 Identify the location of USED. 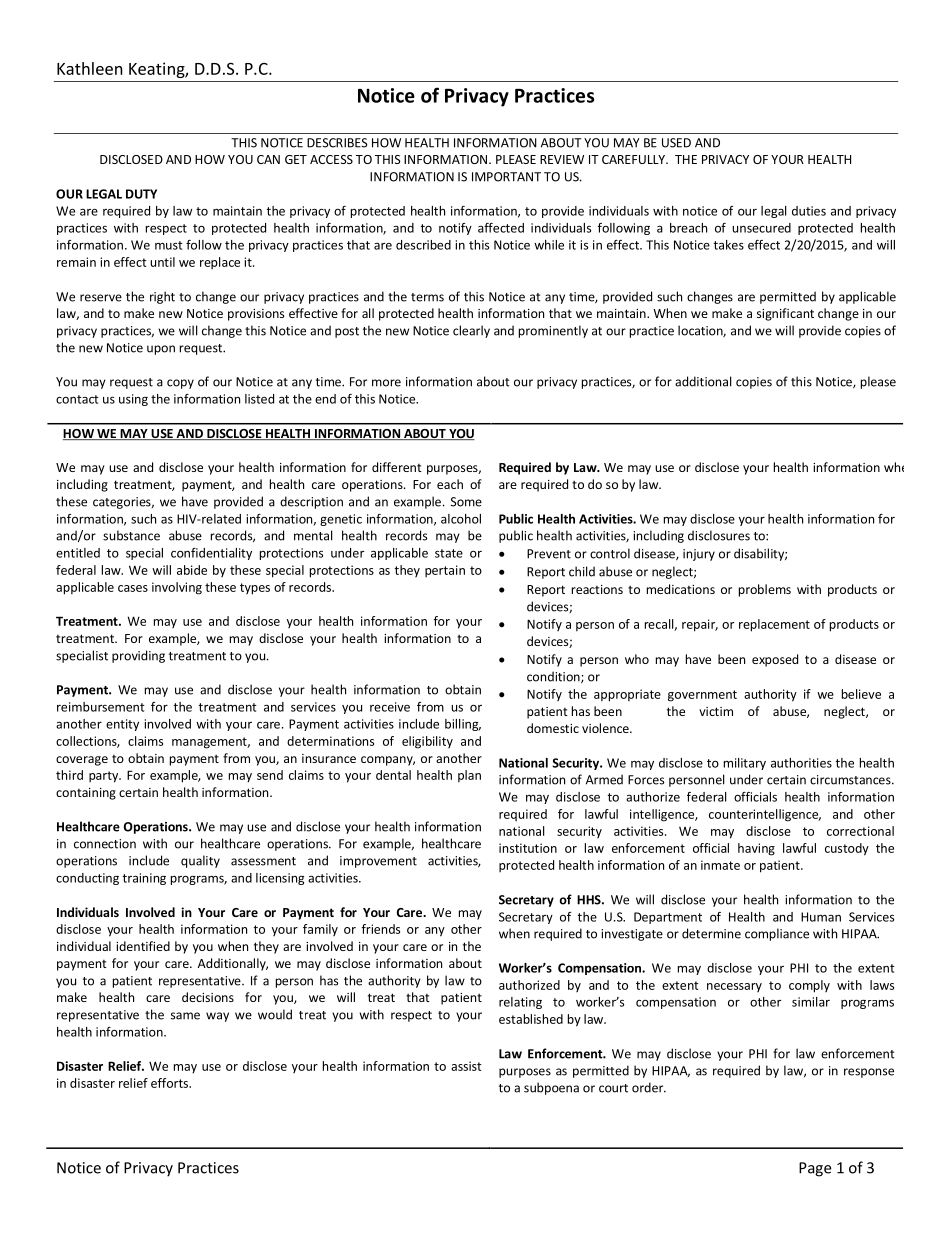
(676, 143).
